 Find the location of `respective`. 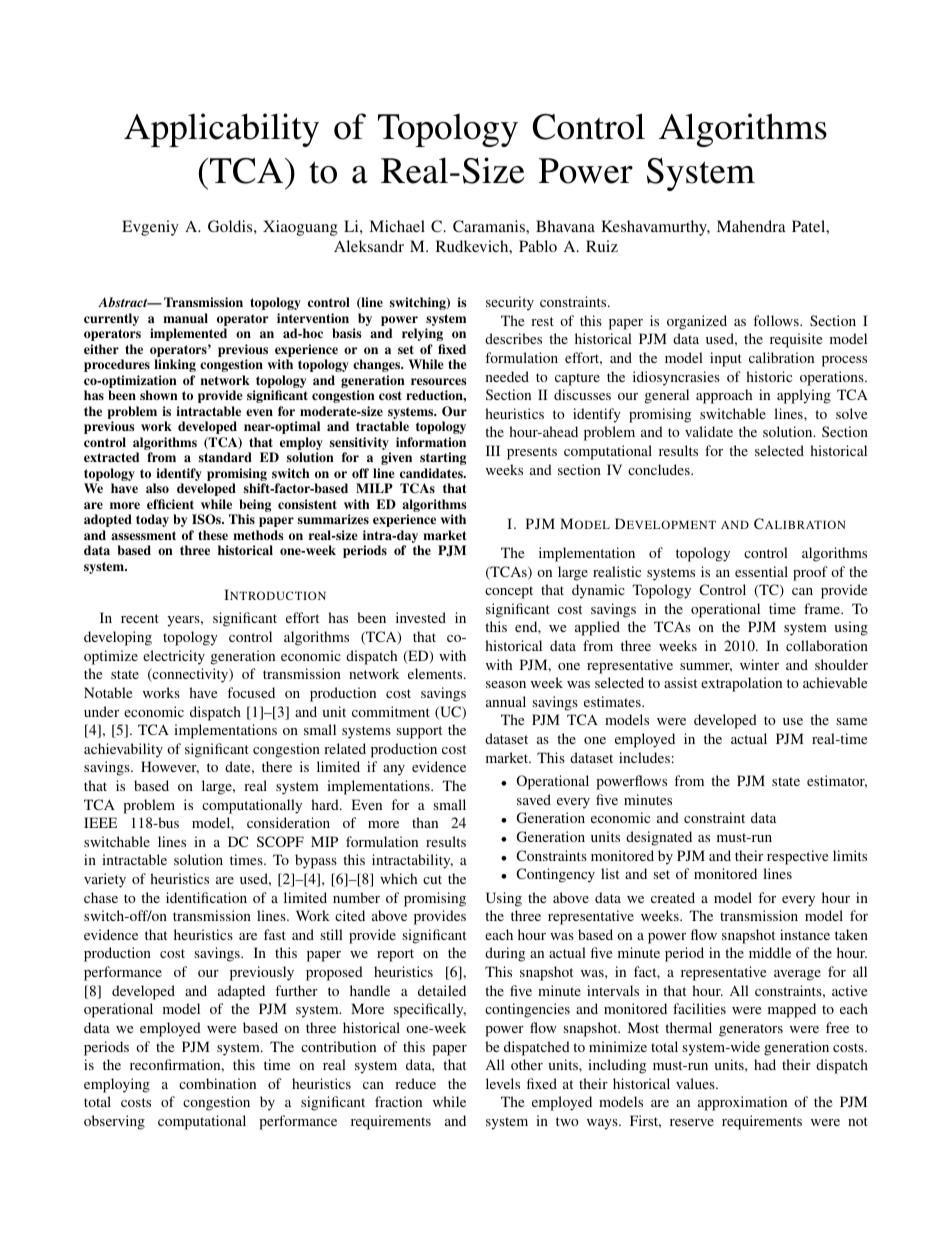

respective is located at coordinates (797, 857).
